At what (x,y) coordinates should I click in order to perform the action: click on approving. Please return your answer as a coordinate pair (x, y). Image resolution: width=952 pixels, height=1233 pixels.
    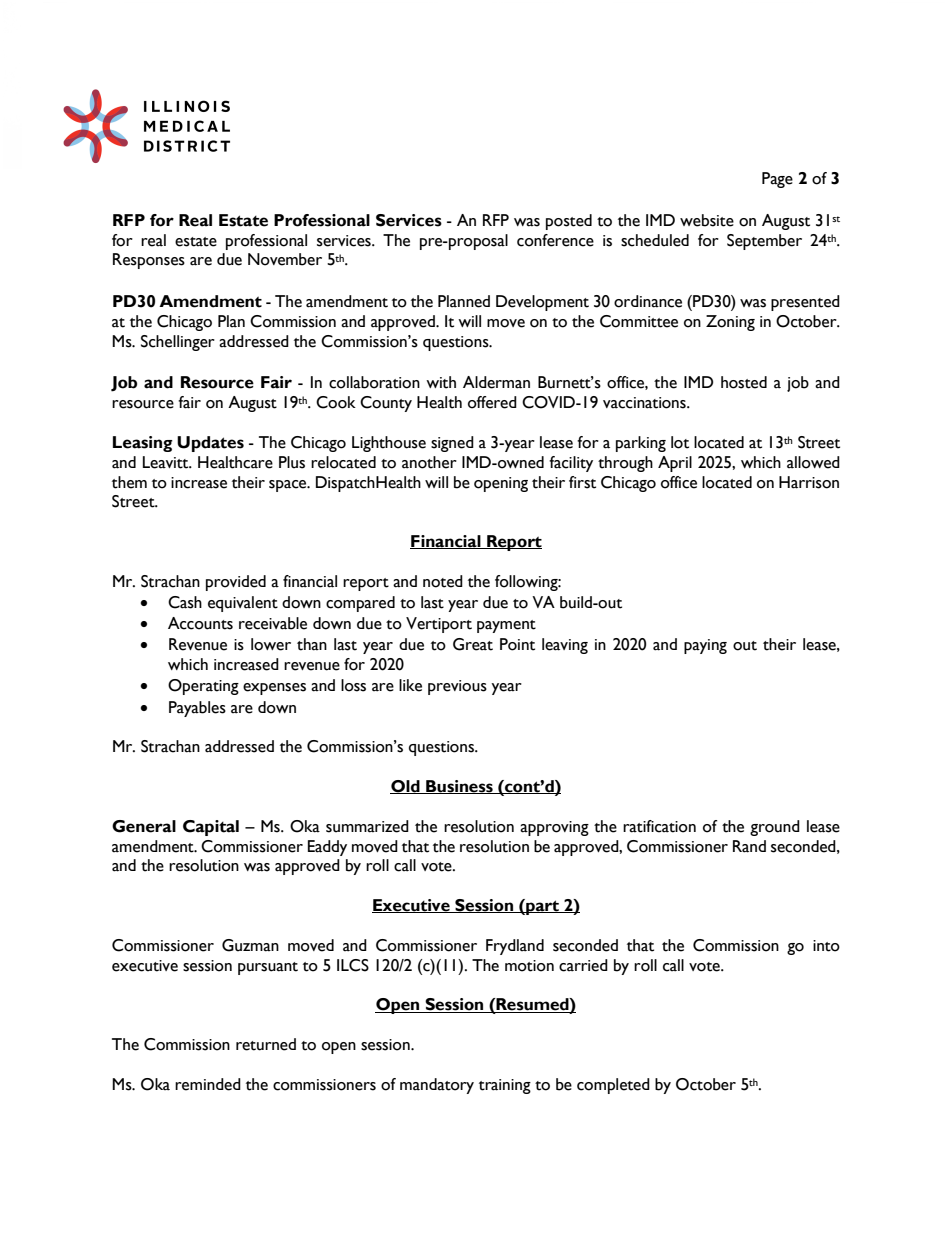
    Looking at the image, I should click on (554, 828).
